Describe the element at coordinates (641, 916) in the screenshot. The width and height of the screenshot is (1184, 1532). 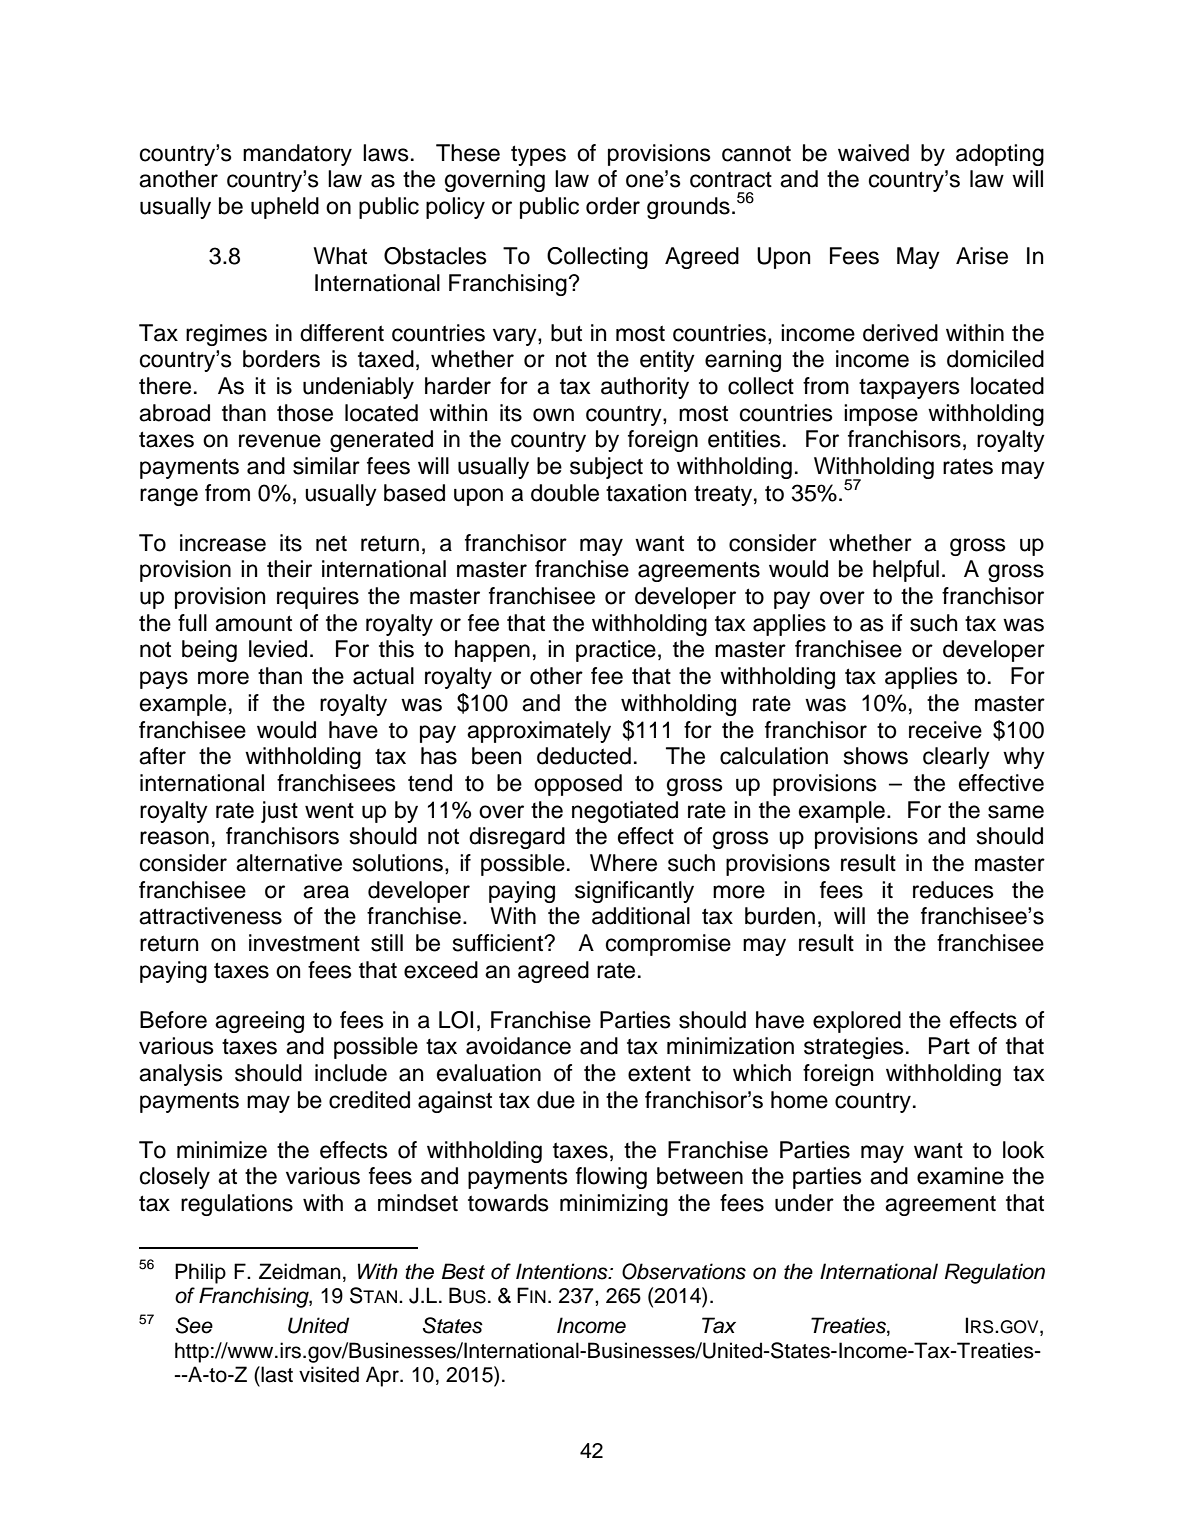
I see `additional` at that location.
